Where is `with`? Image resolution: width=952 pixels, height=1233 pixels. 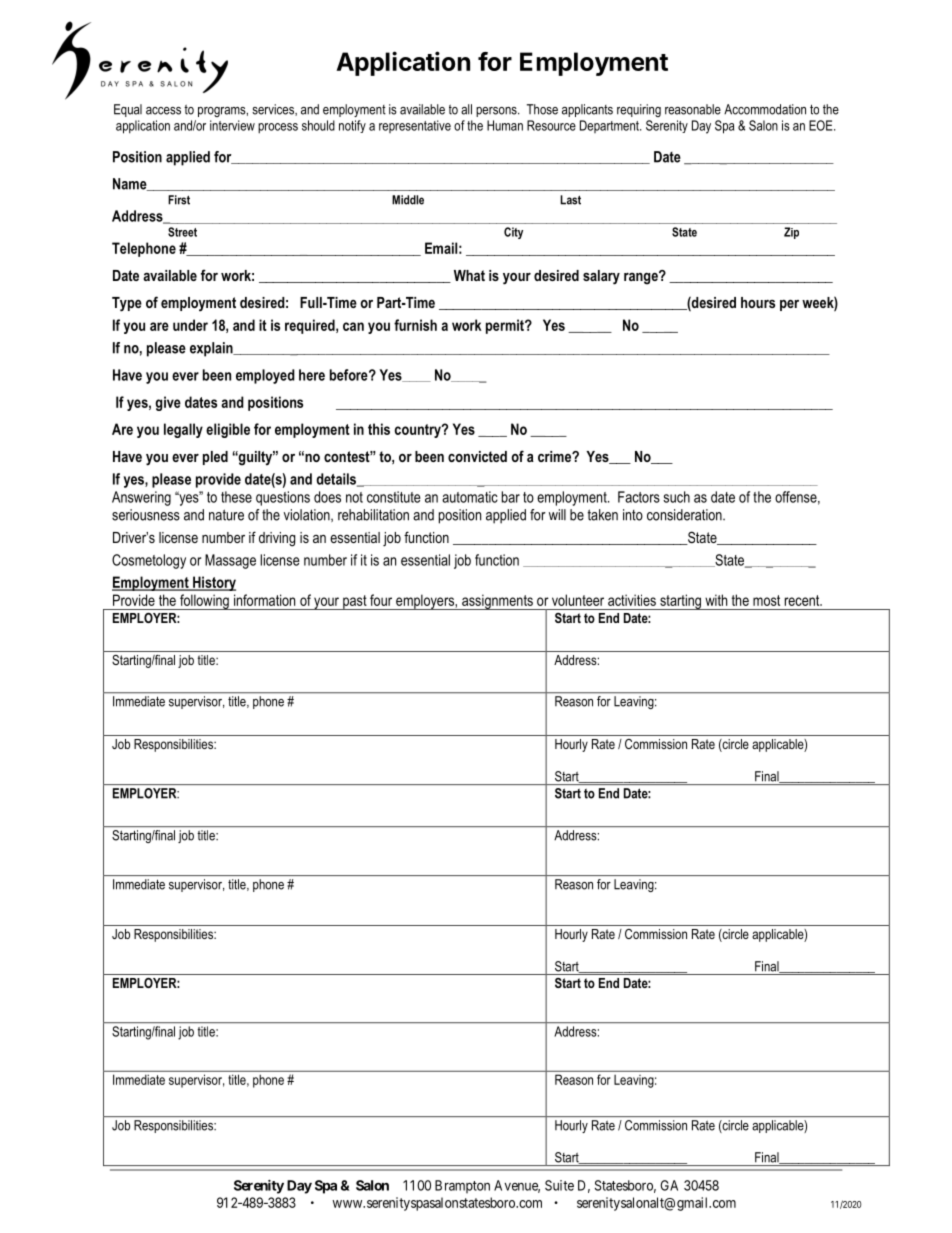 with is located at coordinates (716, 600).
